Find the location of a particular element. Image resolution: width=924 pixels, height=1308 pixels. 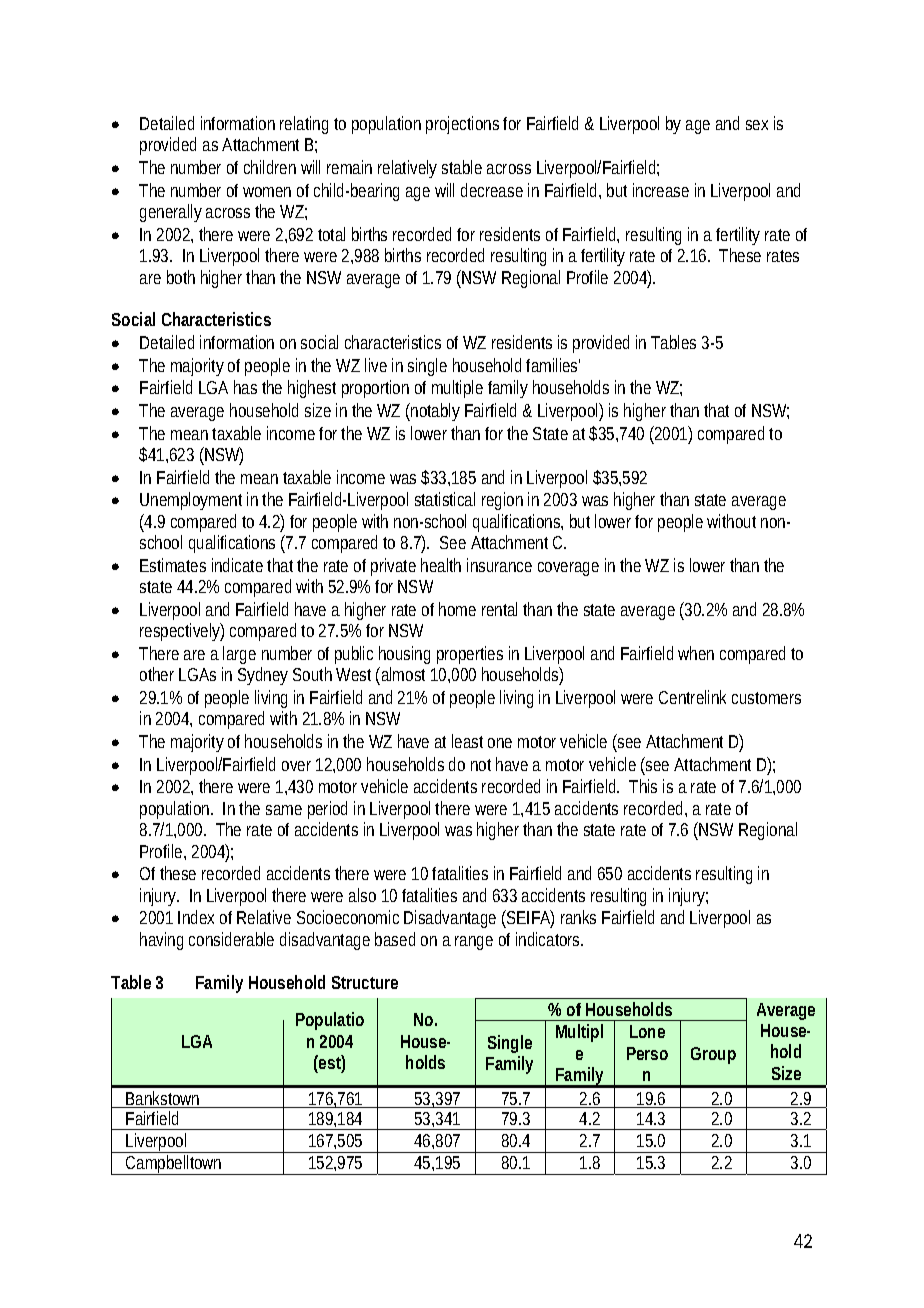

increase is located at coordinates (661, 190).
